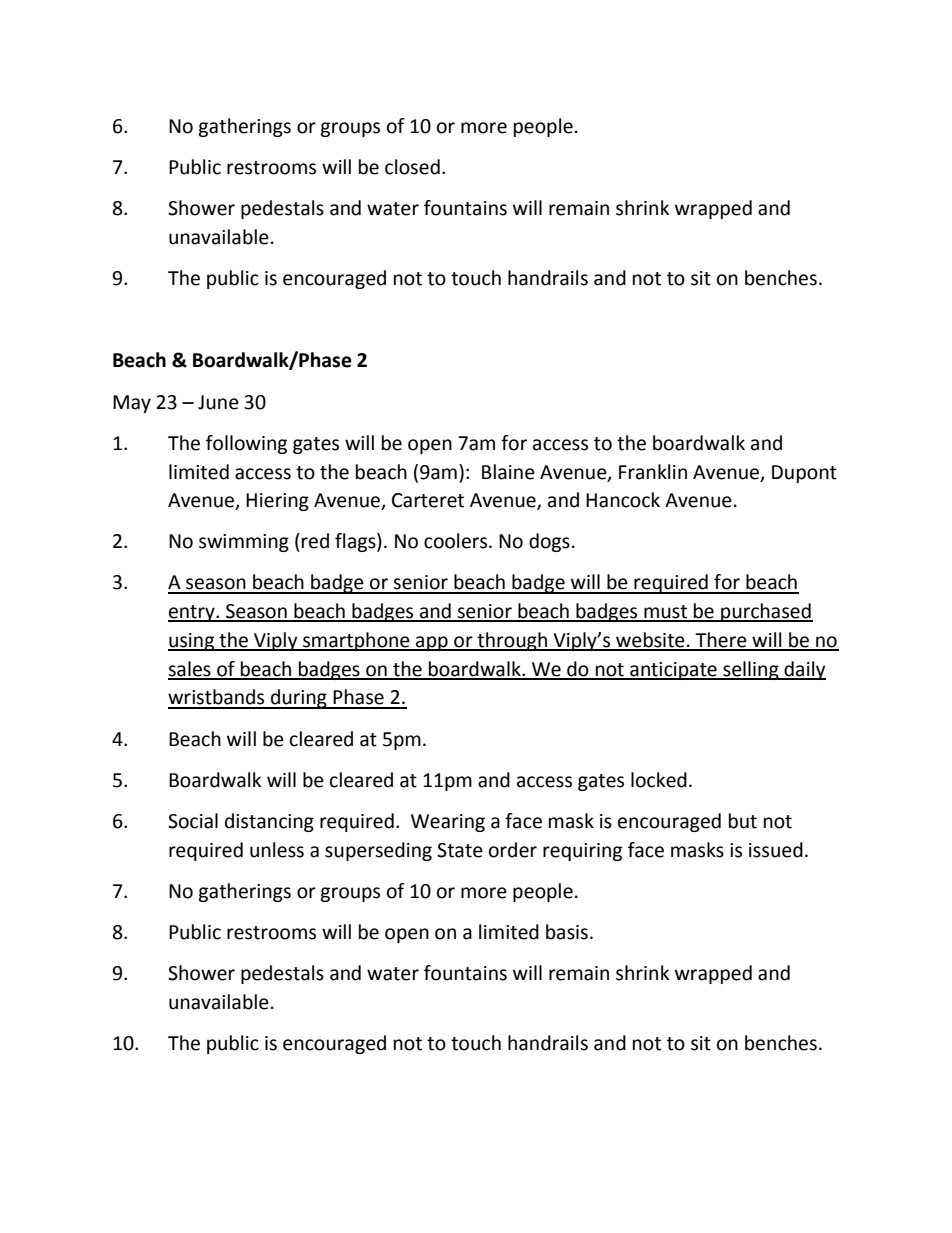 This screenshot has width=952, height=1233. I want to click on Franklin, so click(653, 472).
